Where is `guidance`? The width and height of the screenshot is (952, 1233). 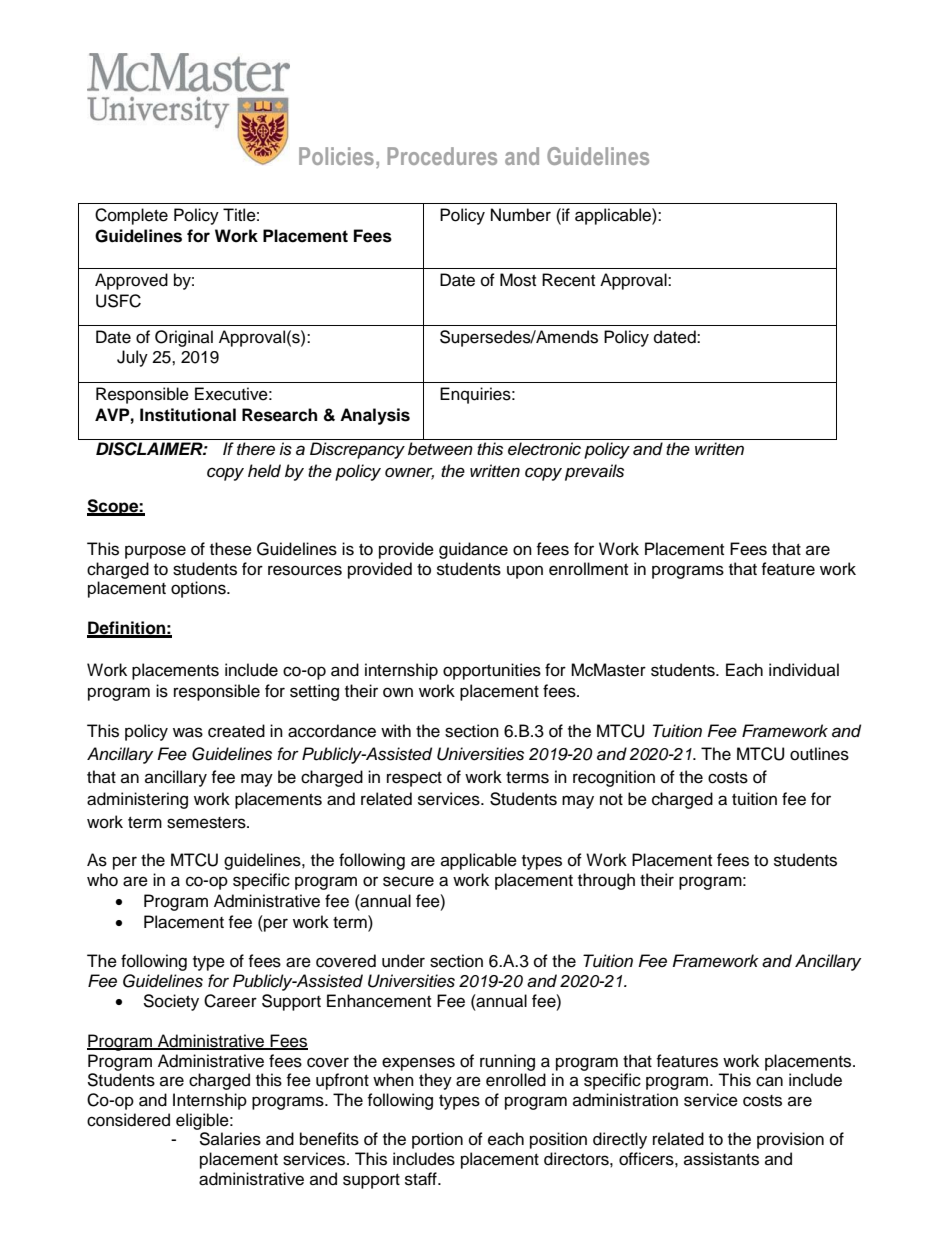
guidance is located at coordinates (473, 550).
